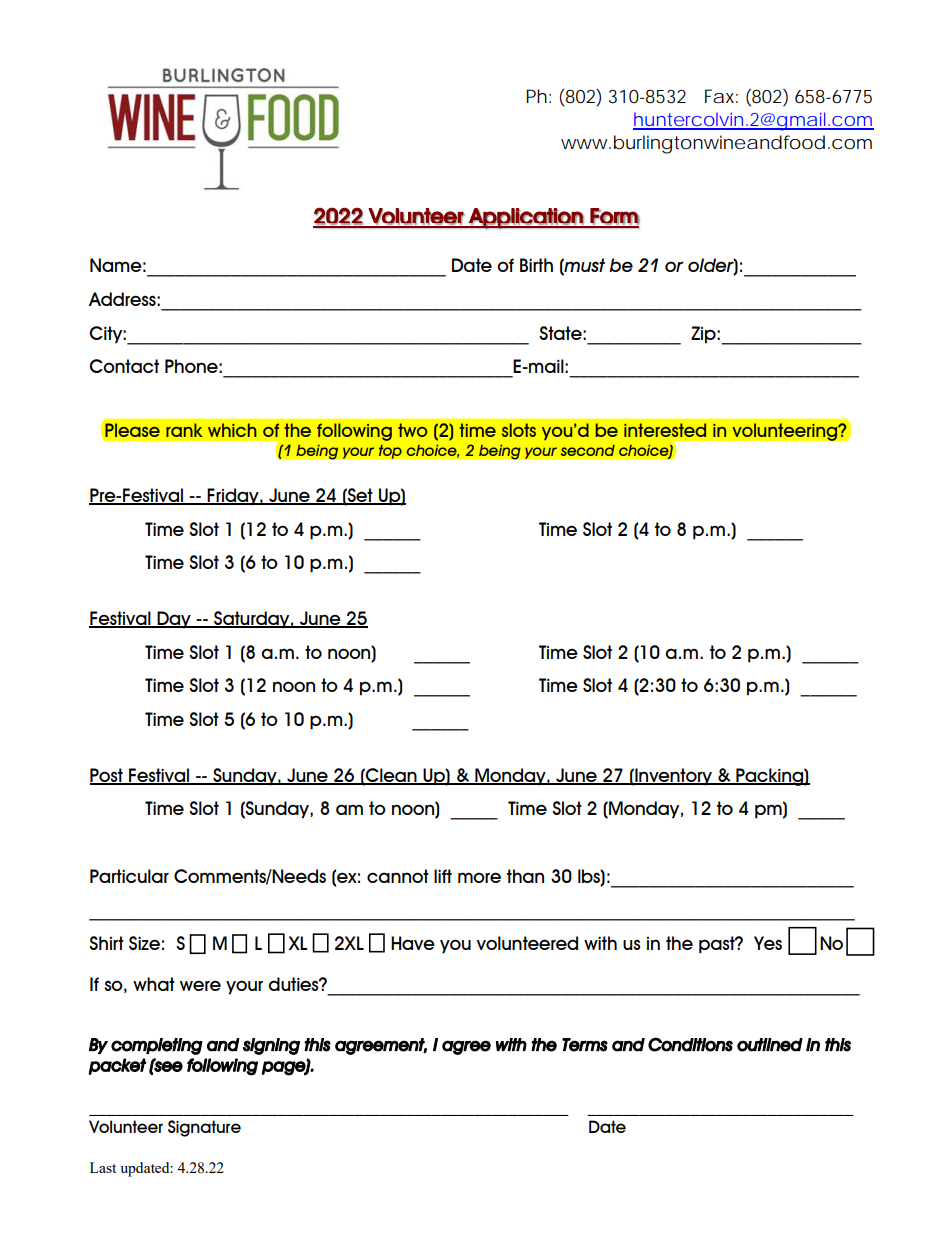 The height and width of the screenshot is (1233, 952). I want to click on Signature, so click(204, 1128).
